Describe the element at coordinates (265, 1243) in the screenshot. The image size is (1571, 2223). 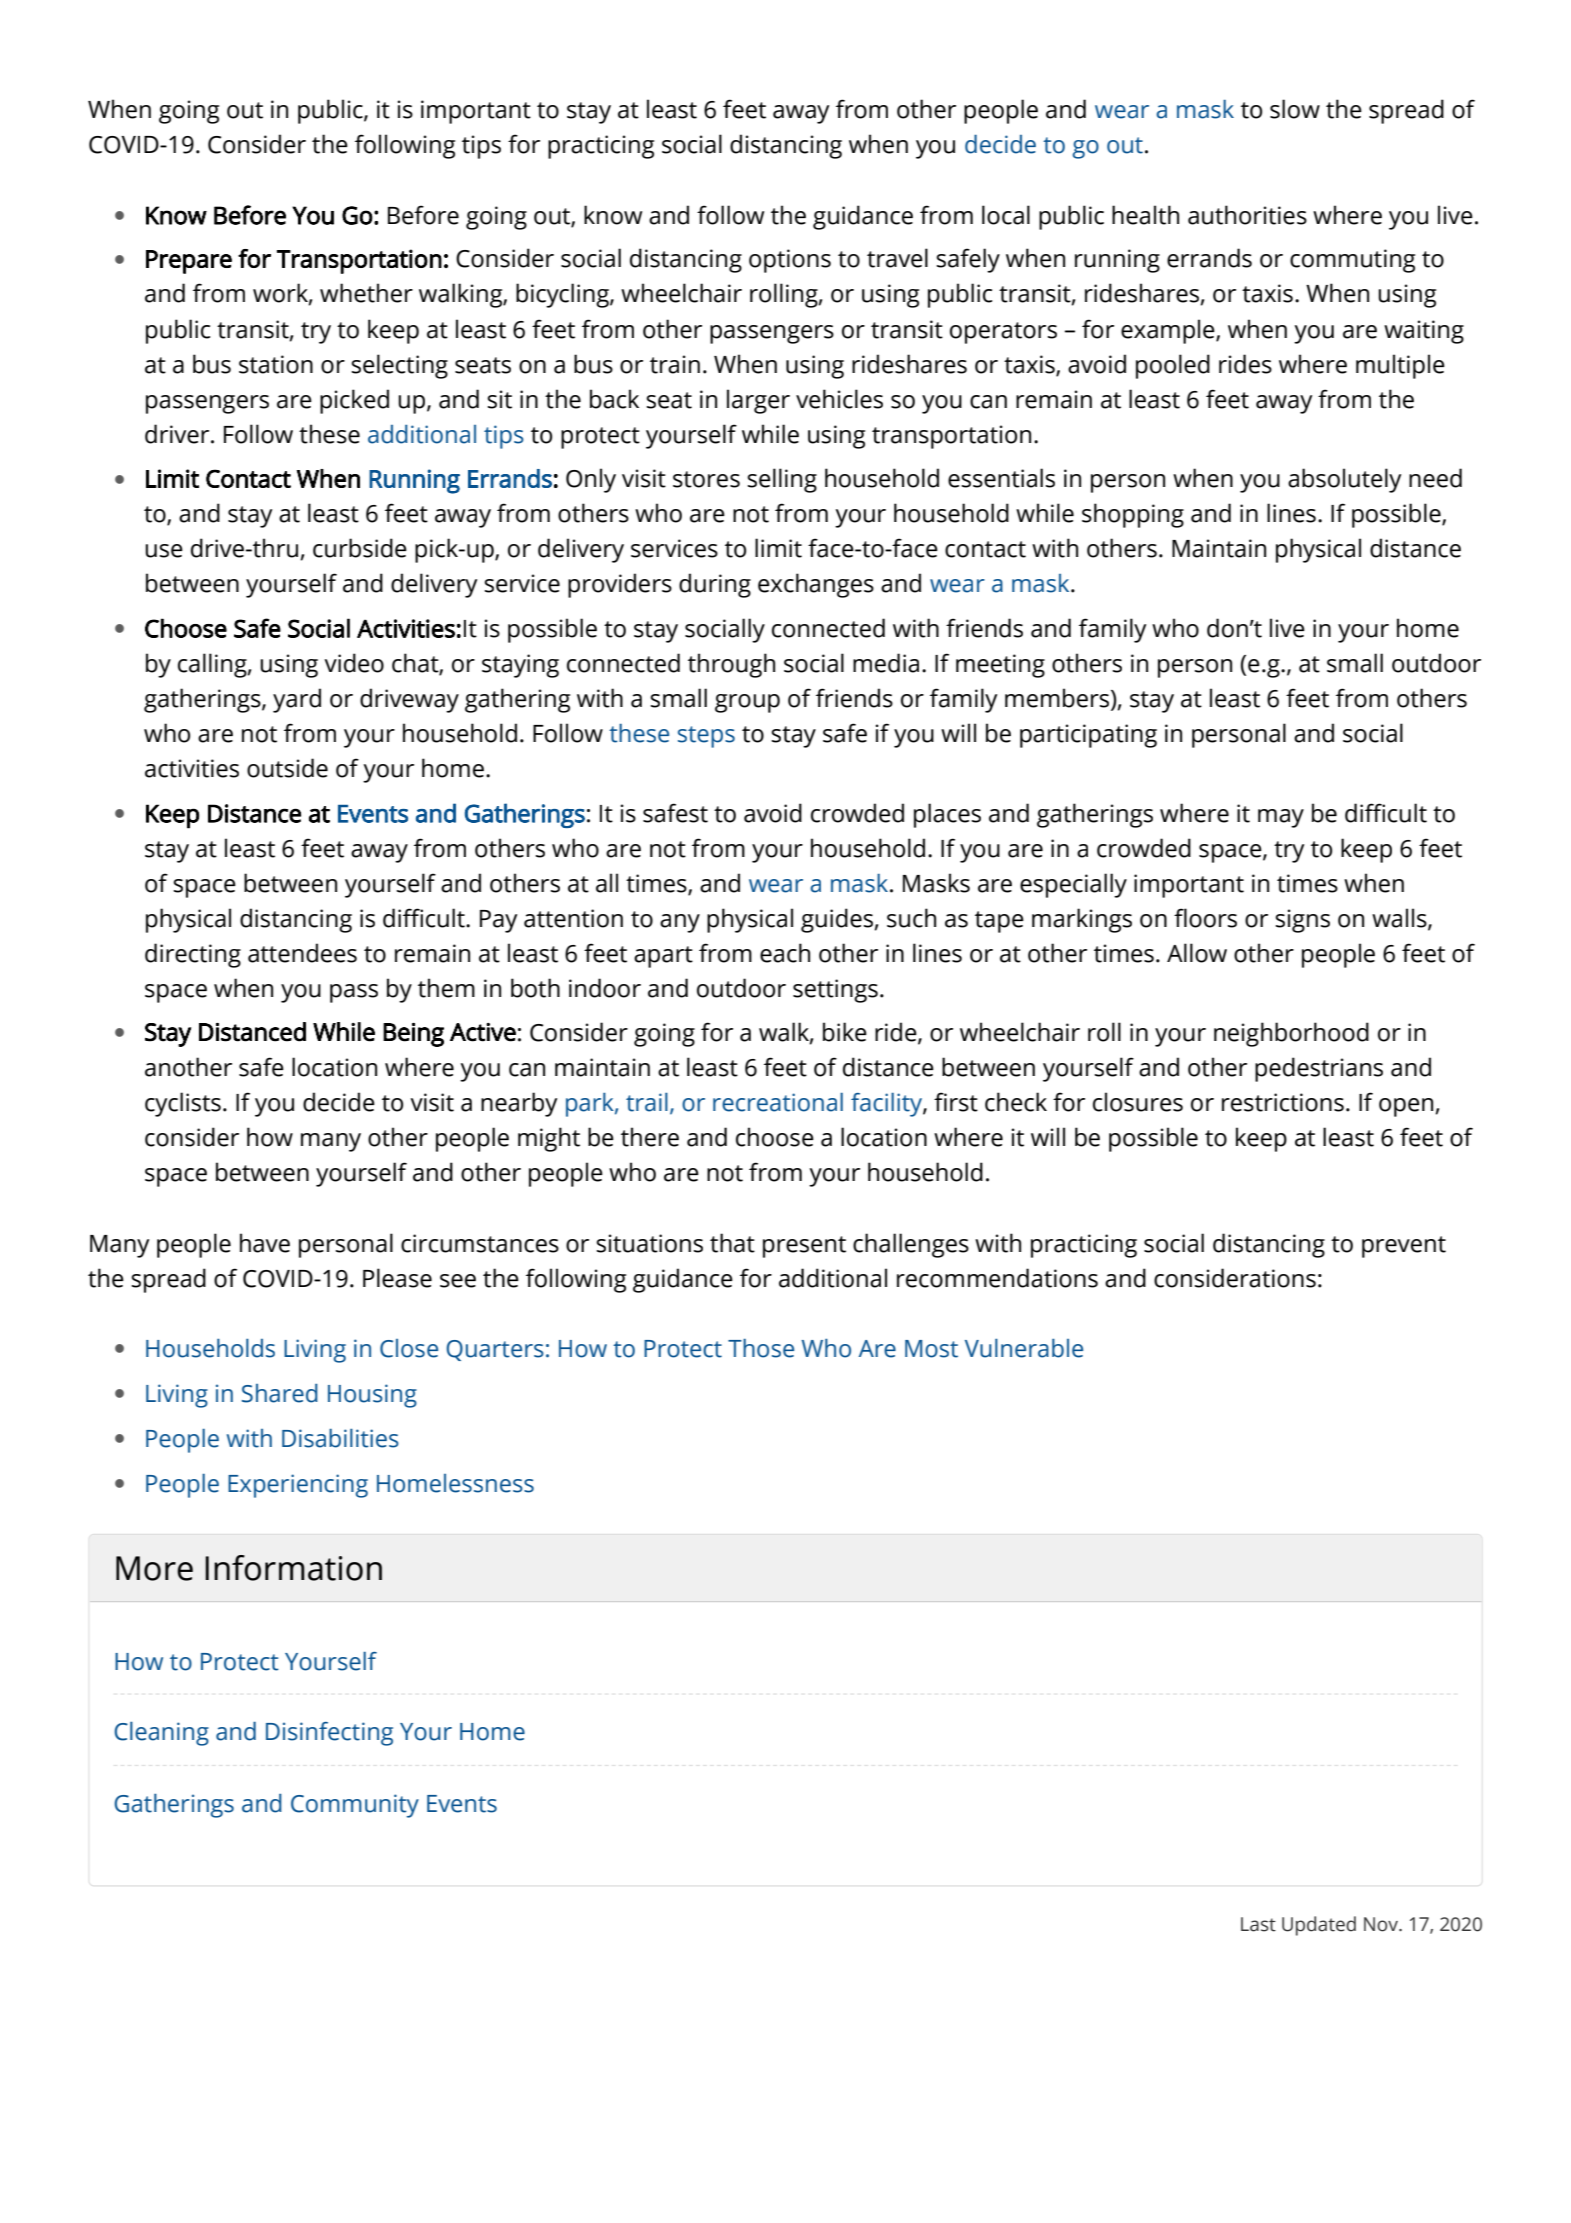
I see `have` at that location.
